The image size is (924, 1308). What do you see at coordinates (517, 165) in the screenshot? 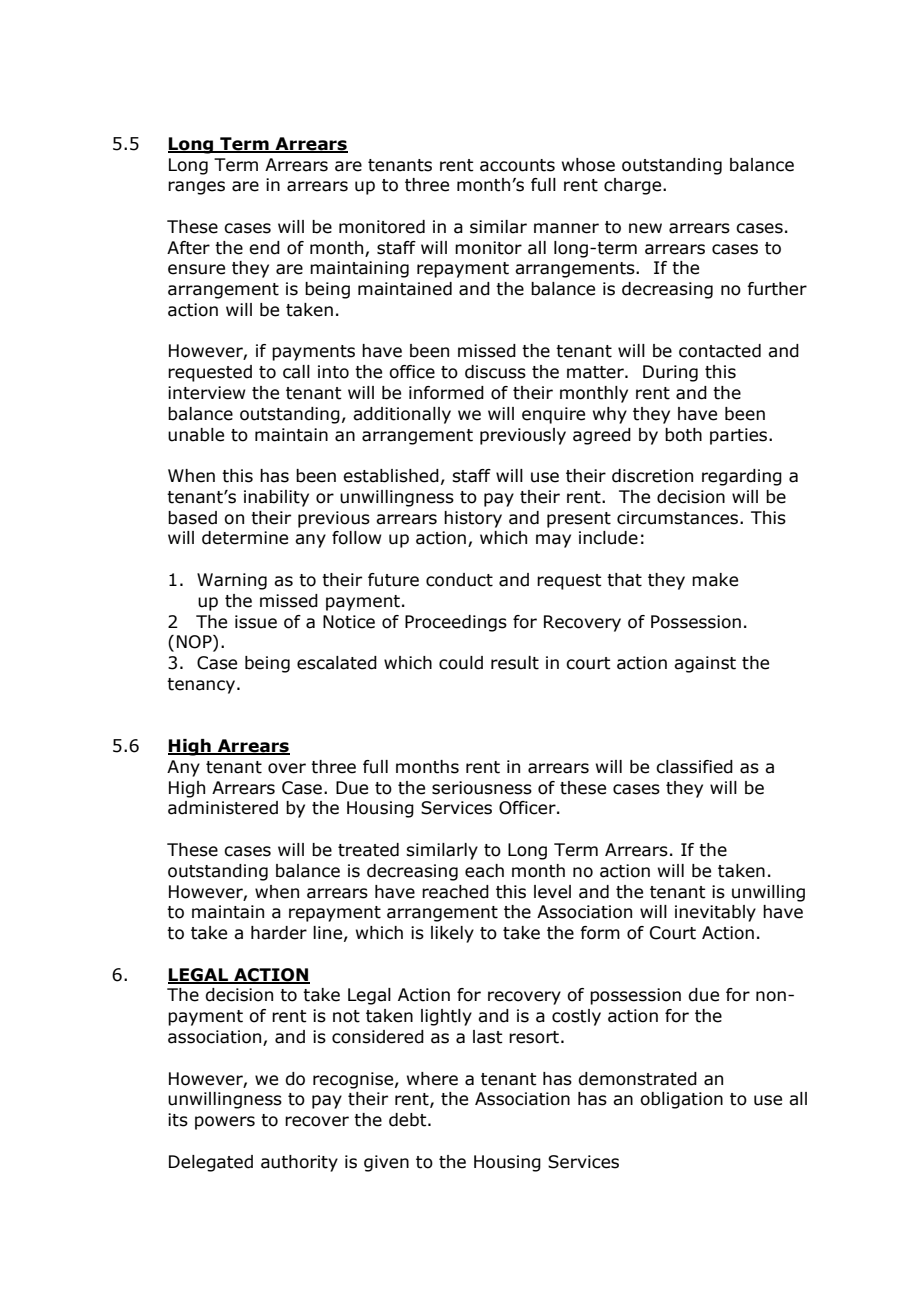
I see `accounts` at bounding box center [517, 165].
